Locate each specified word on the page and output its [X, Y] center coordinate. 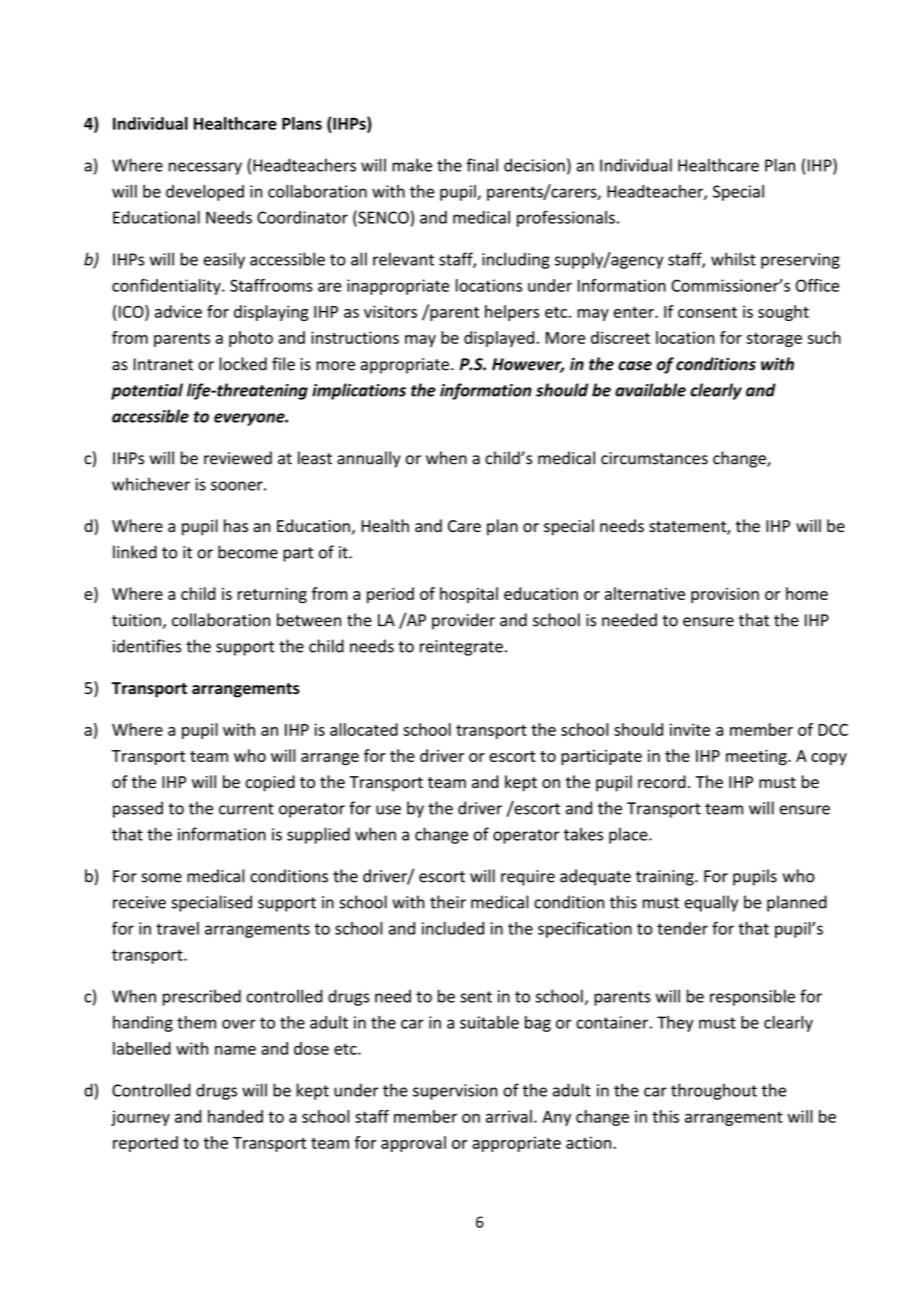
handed [235, 1116]
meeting [757, 758]
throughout [714, 1091]
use [388, 810]
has [236, 526]
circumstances [654, 458]
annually [369, 459]
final [482, 165]
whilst [733, 259]
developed [205, 193]
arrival [509, 1116]
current [246, 809]
